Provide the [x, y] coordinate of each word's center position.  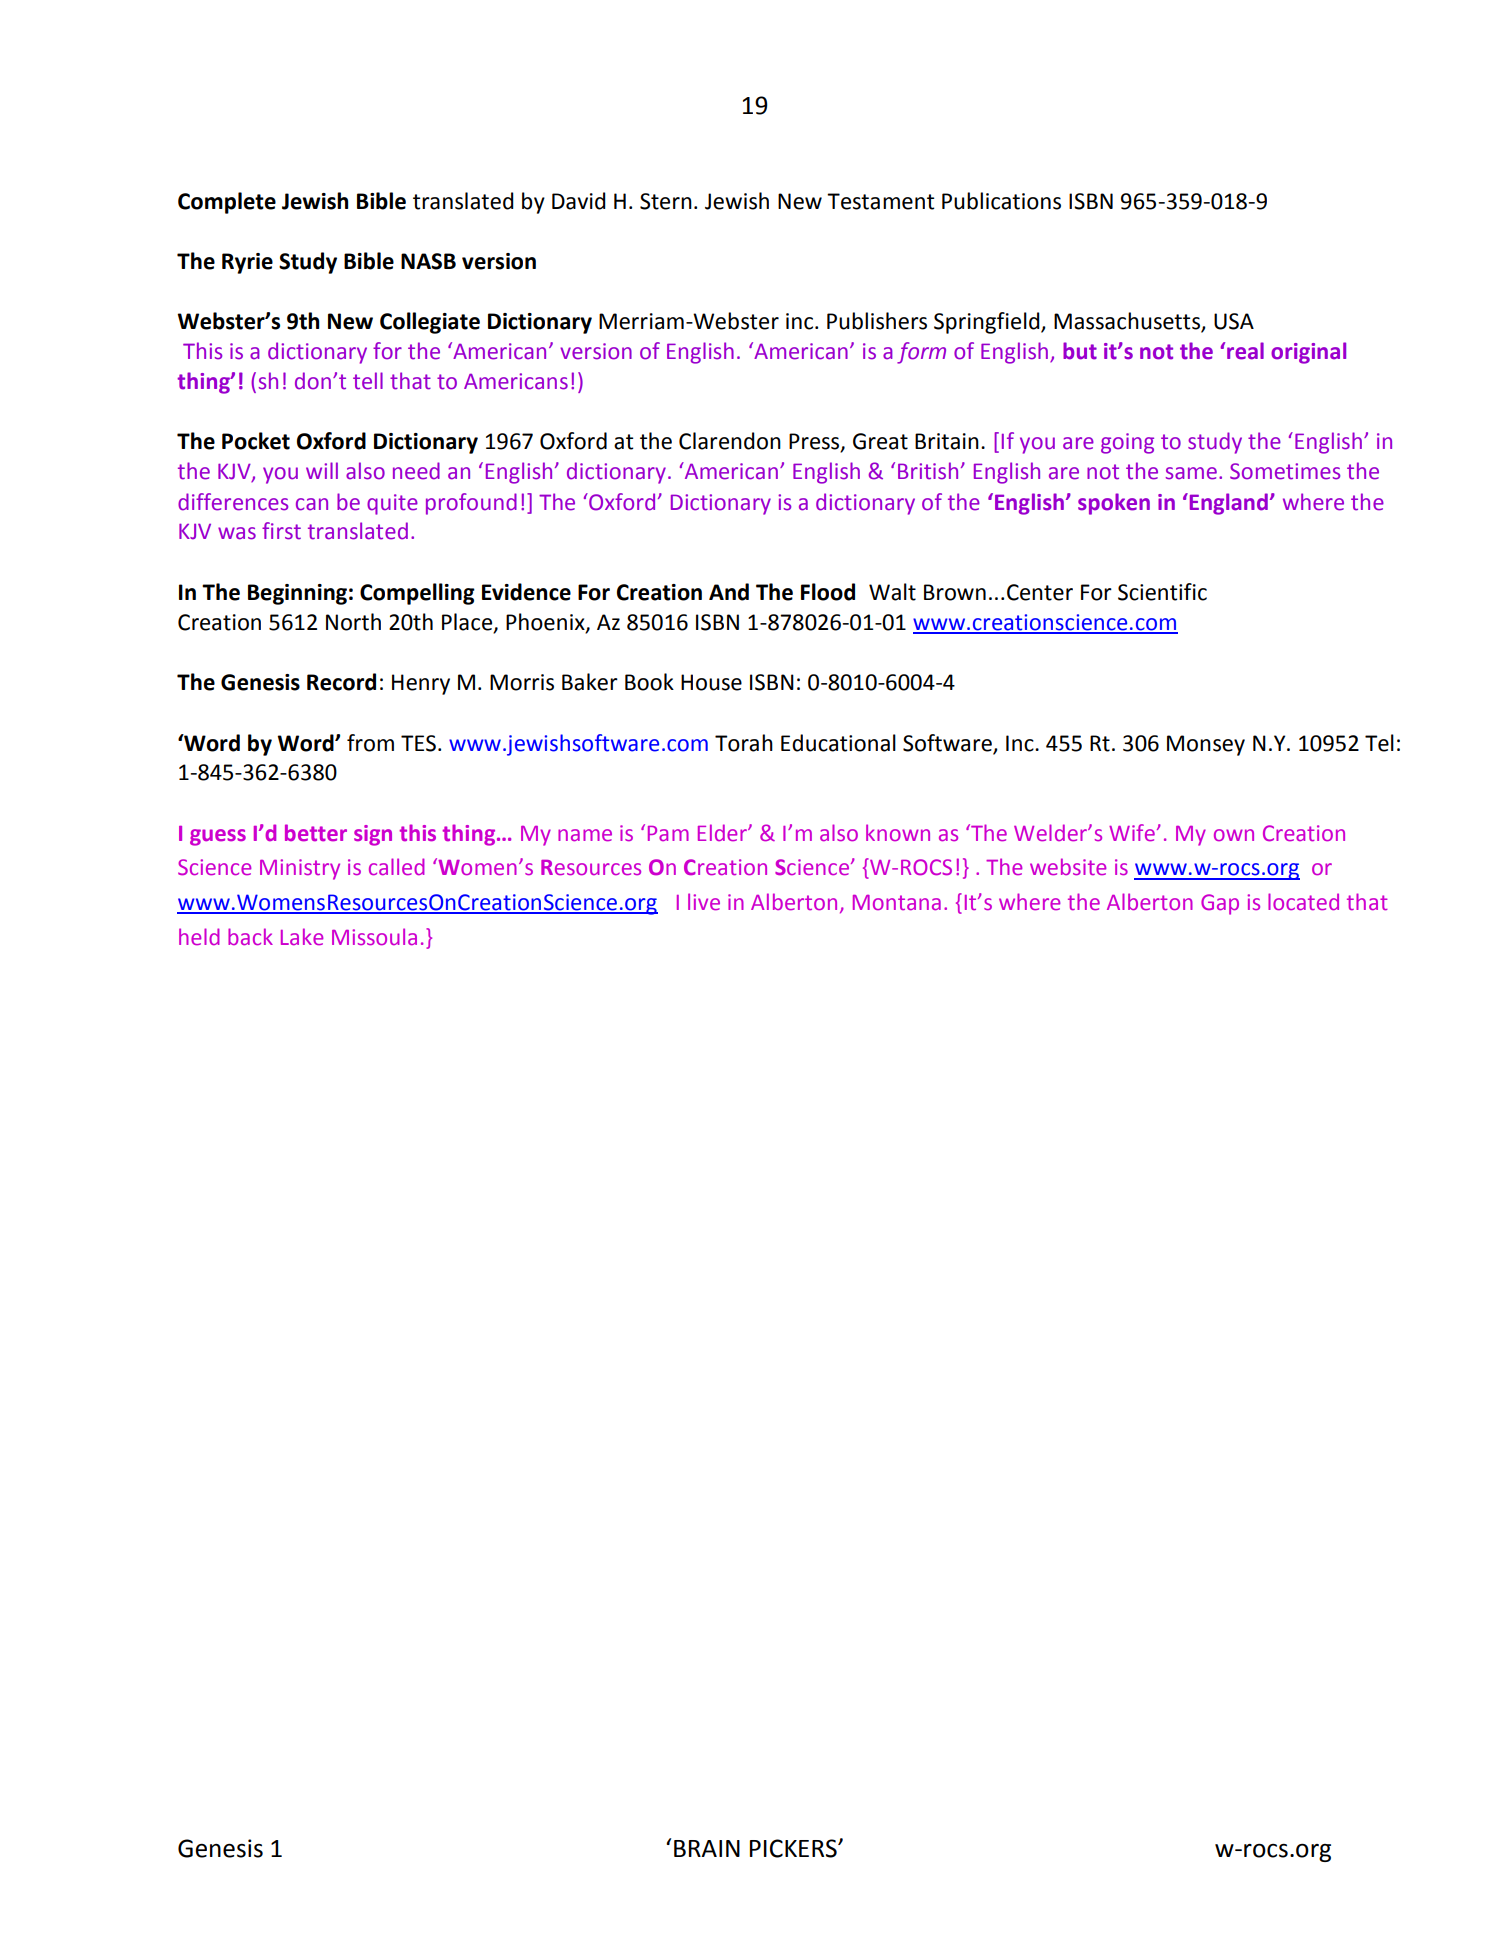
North [353, 622]
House [711, 682]
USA [1234, 321]
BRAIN [707, 1848]
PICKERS [794, 1848]
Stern [666, 201]
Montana [897, 902]
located [1303, 902]
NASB [428, 261]
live [704, 902]
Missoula [374, 936]
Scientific [1162, 592]
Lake [302, 936]
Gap [1220, 904]
